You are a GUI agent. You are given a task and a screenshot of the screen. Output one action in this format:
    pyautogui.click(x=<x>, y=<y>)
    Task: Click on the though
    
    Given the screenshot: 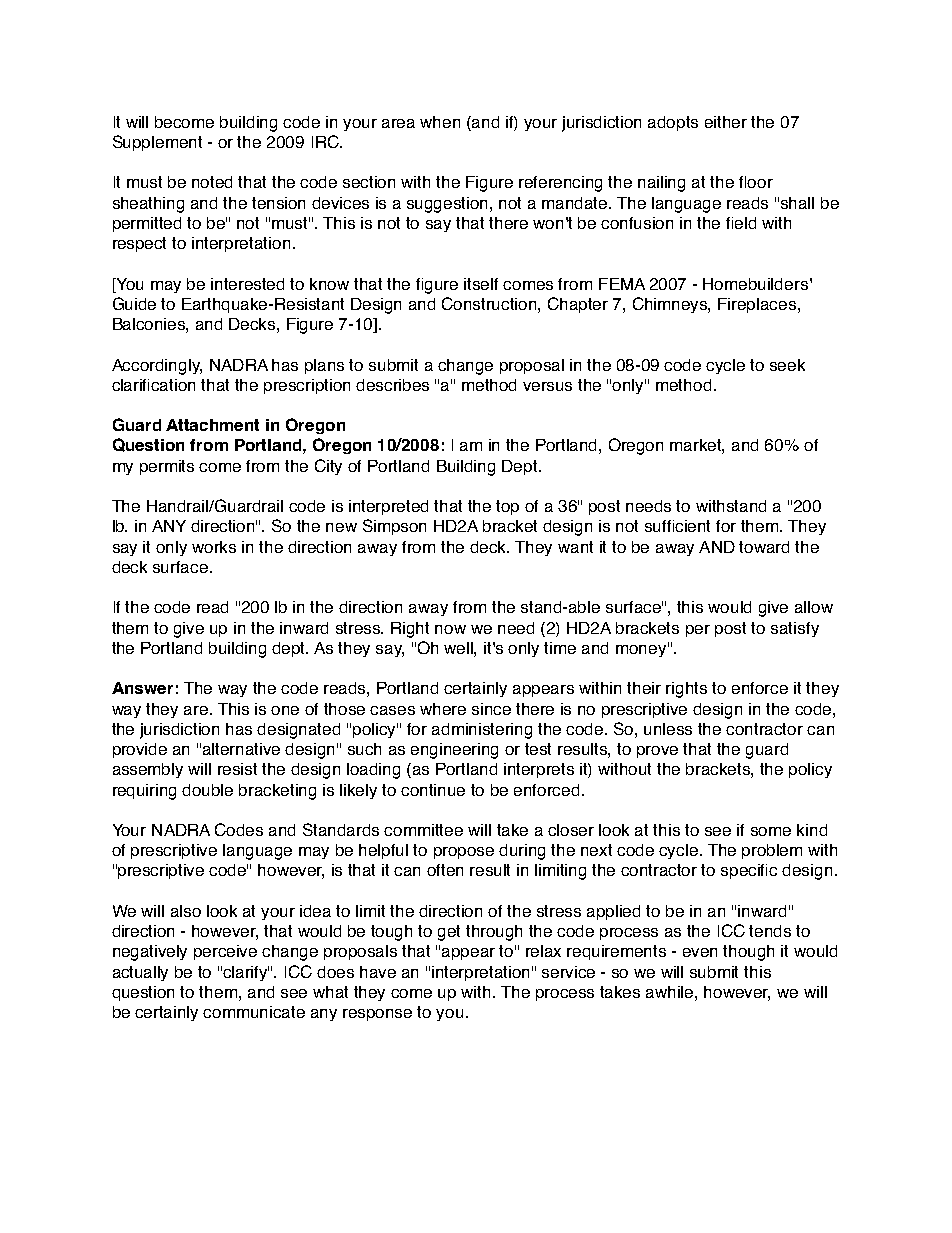 What is the action you would take?
    pyautogui.click(x=748, y=953)
